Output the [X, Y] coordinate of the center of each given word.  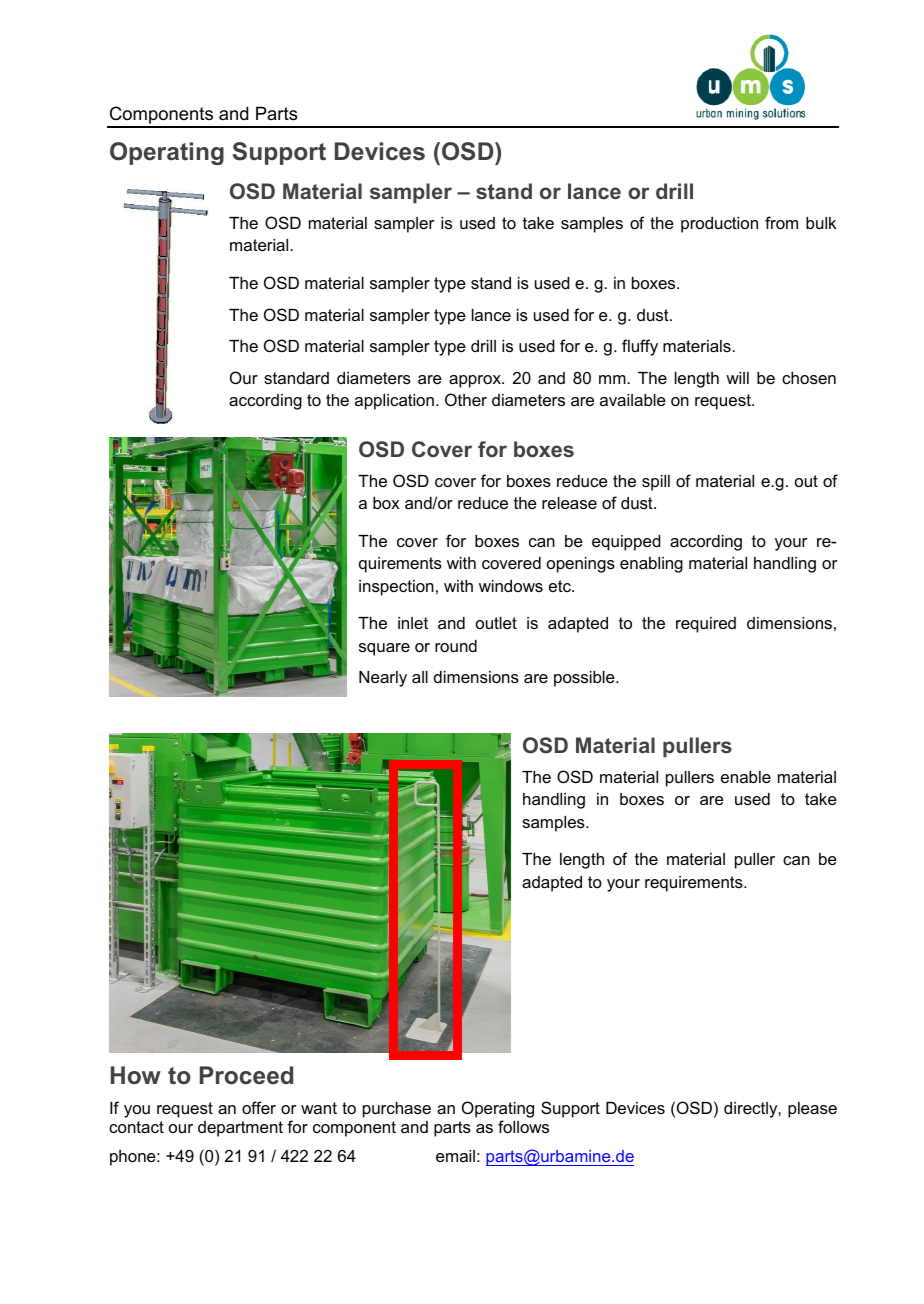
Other [466, 399]
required [706, 625]
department [240, 1129]
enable [746, 777]
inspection [396, 588]
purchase [397, 1110]
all [420, 677]
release [569, 503]
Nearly [383, 679]
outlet [496, 623]
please [812, 1110]
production [719, 225]
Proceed [246, 1075]
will [737, 378]
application [394, 402]
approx [476, 381]
